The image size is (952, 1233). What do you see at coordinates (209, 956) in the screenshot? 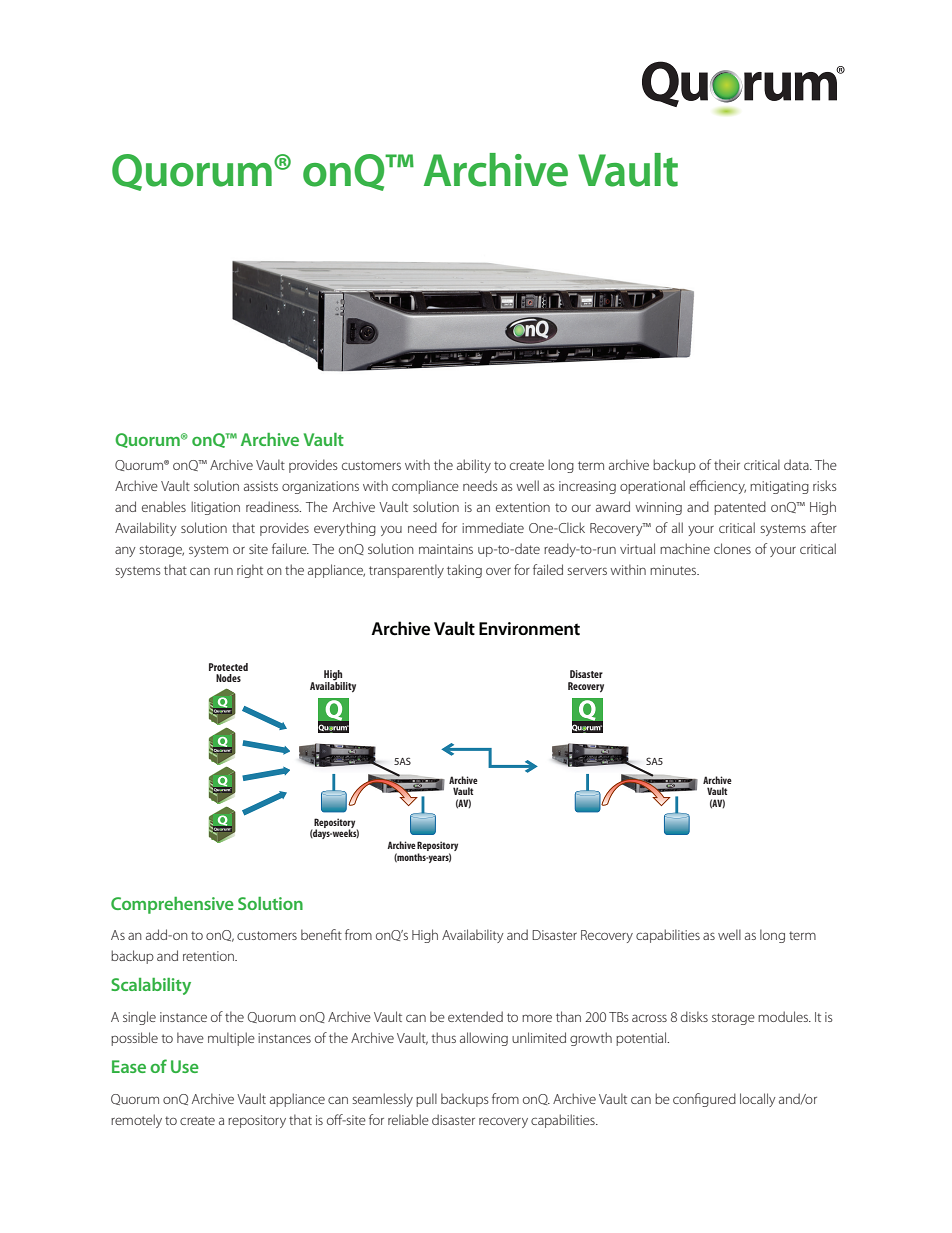
I see `retention` at bounding box center [209, 956].
